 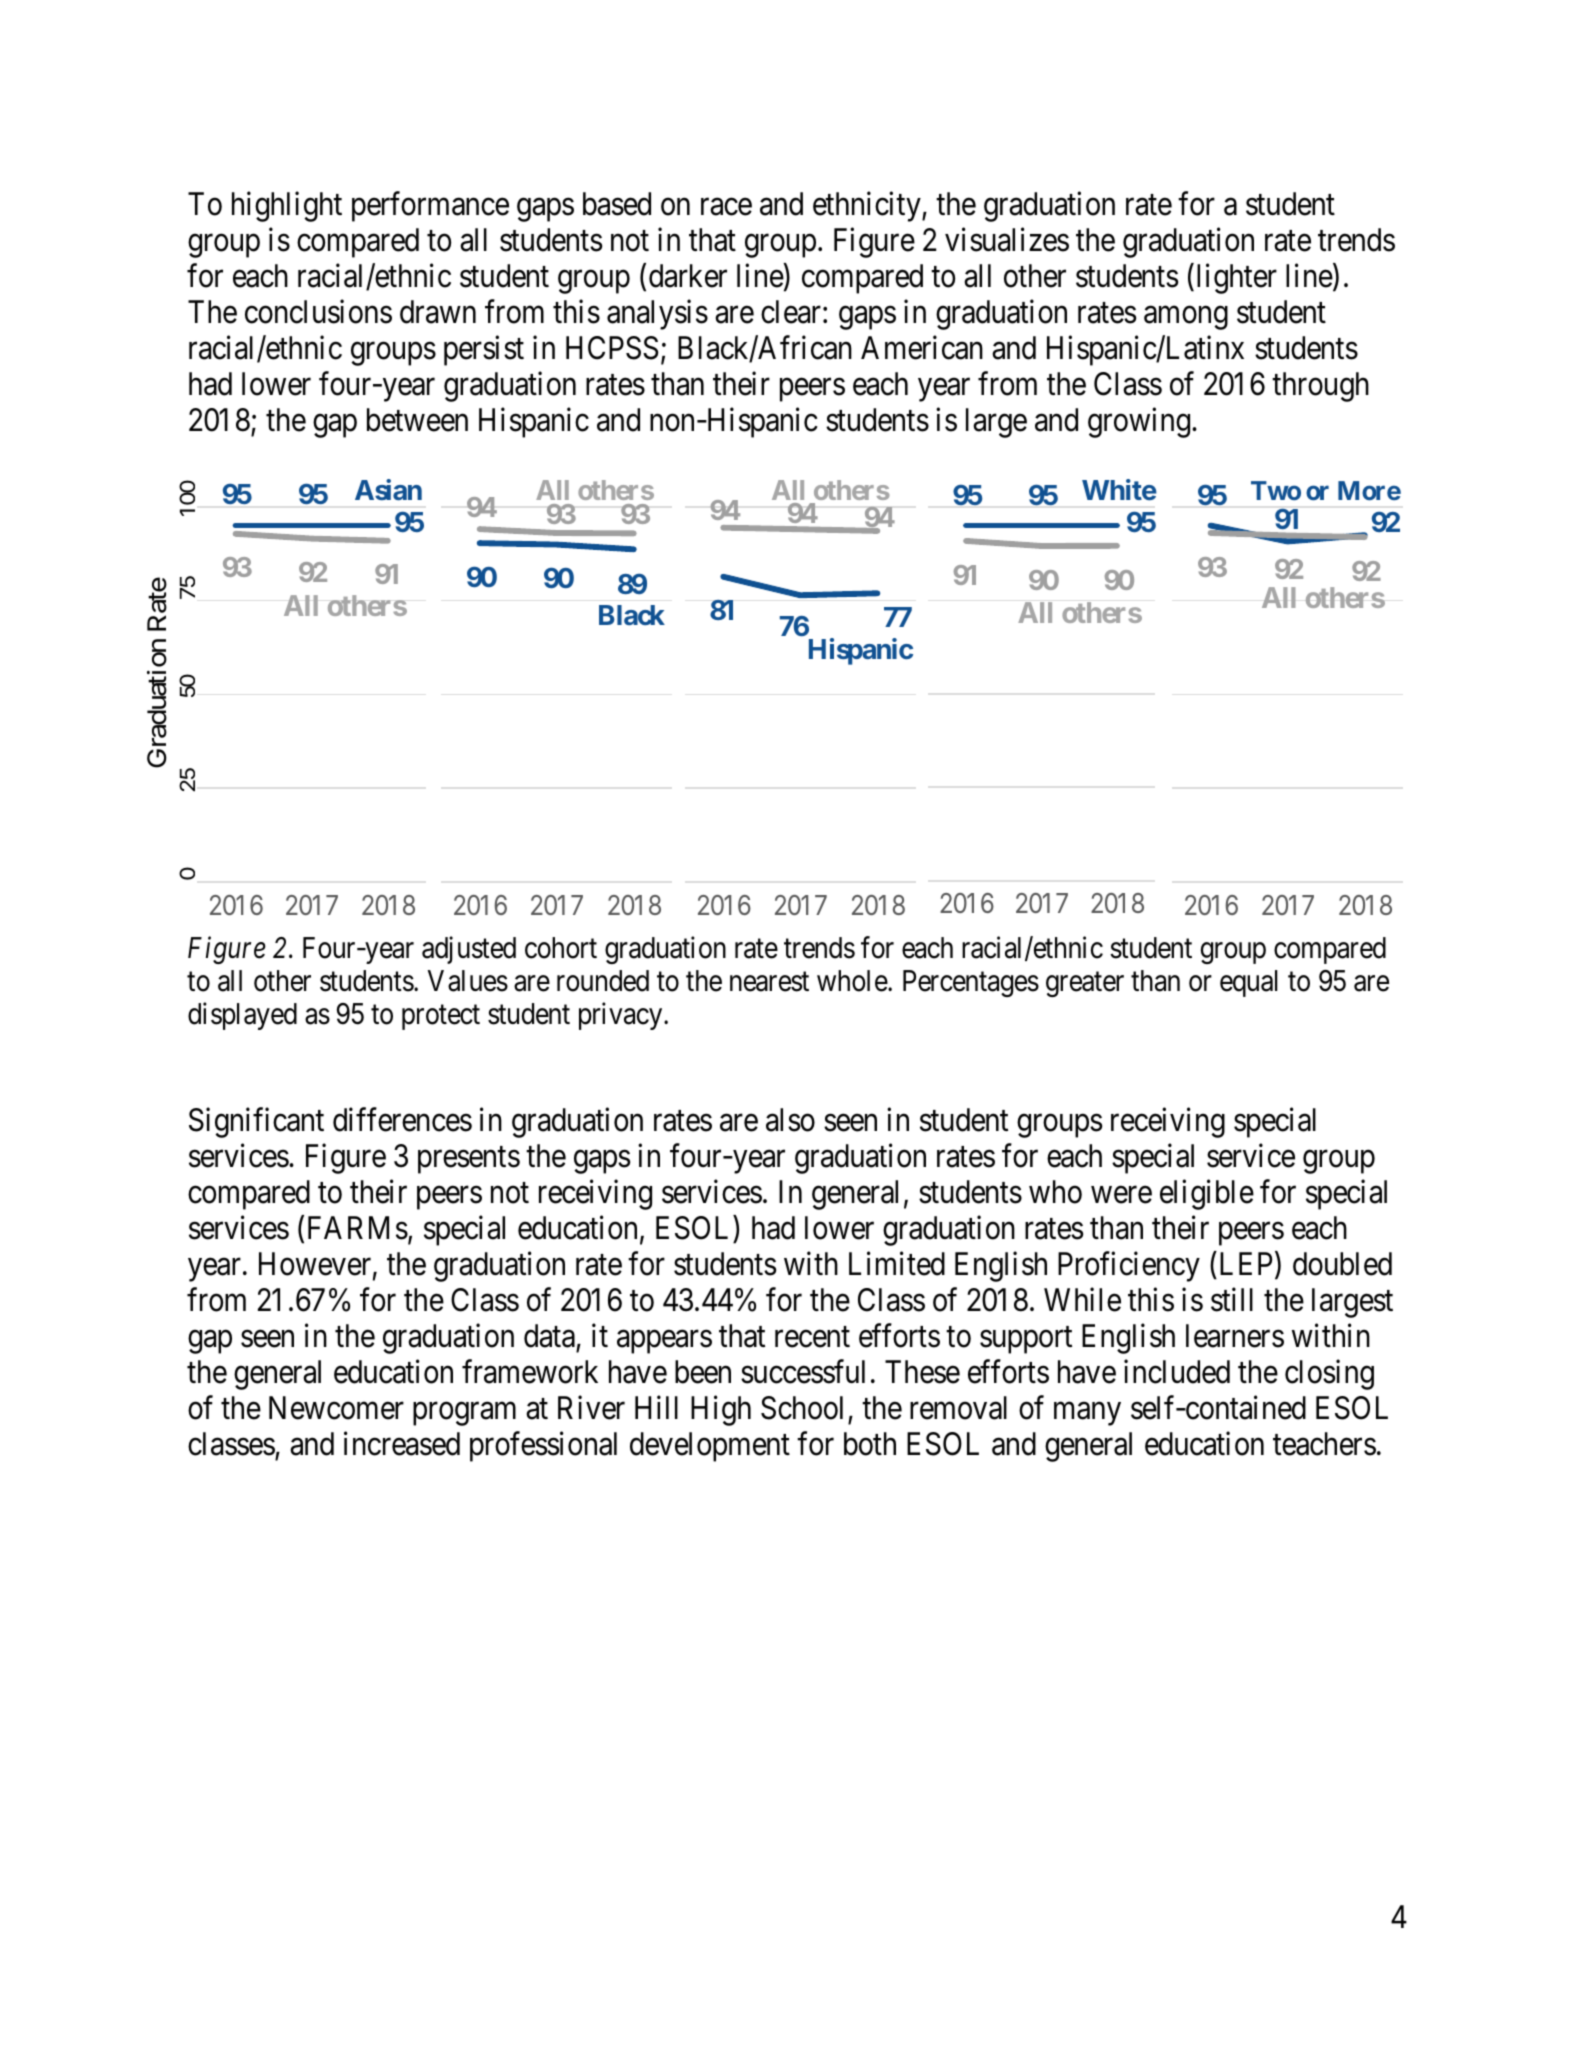 I want to click on lighter, so click(x=1237, y=279).
